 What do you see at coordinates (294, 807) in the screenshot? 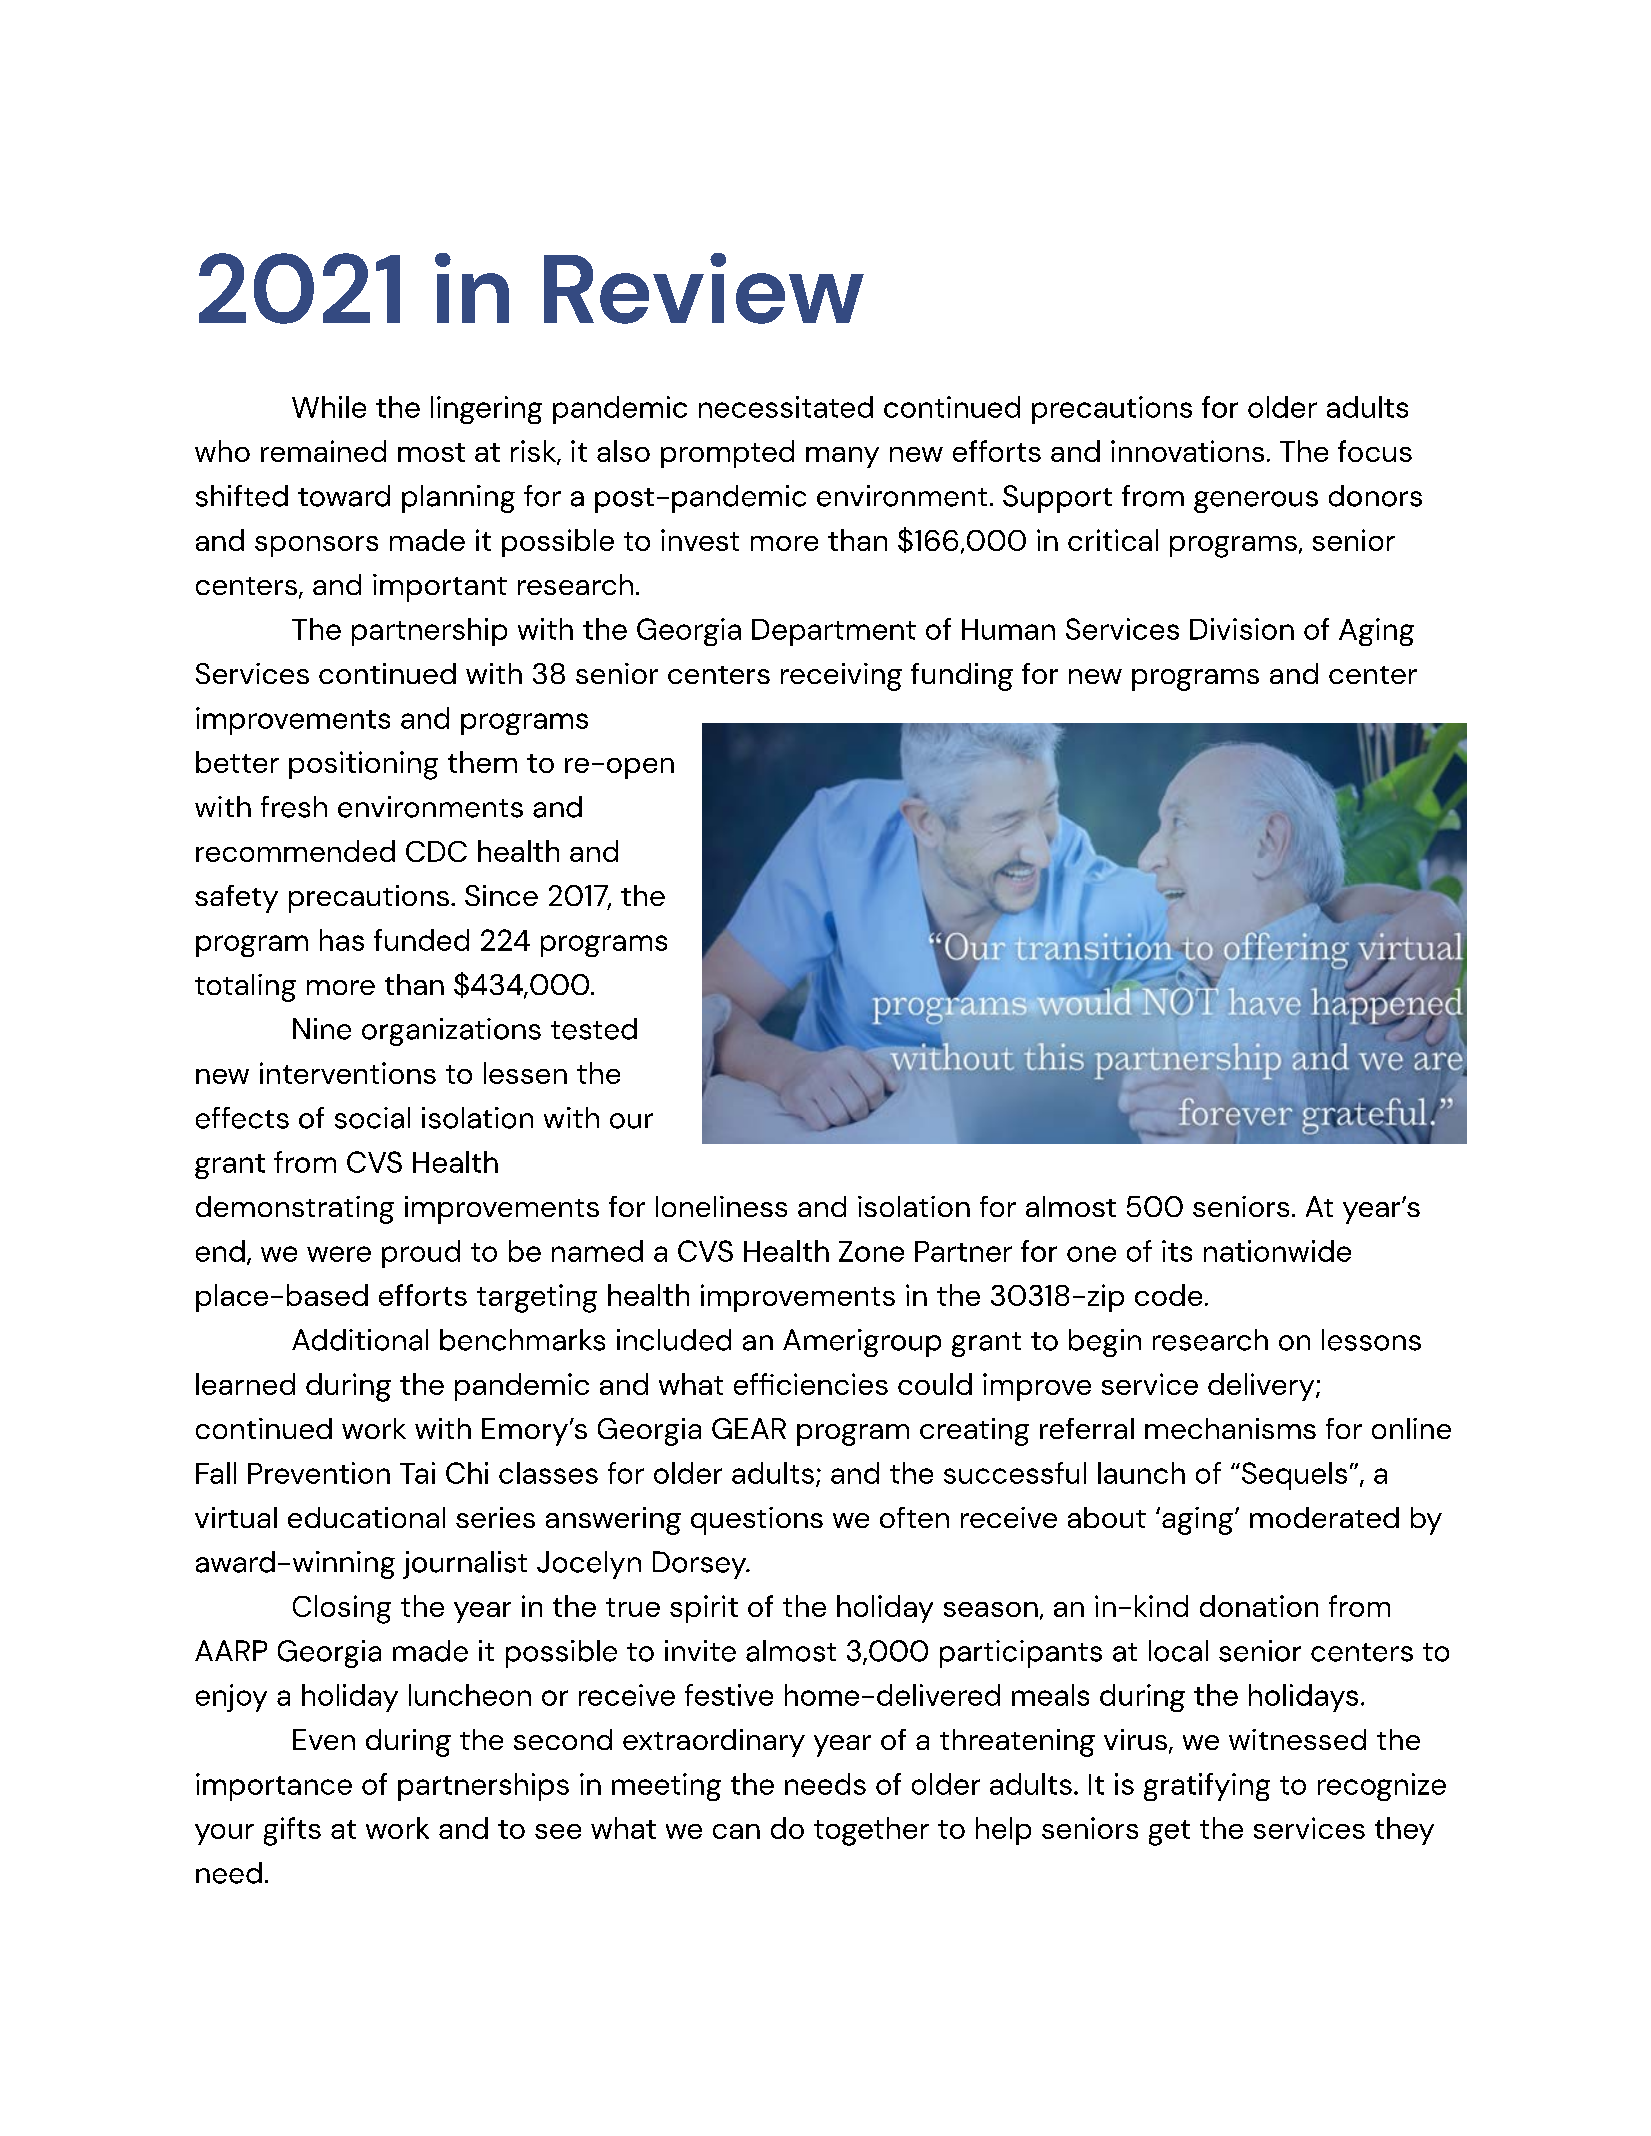
I see `fresh` at bounding box center [294, 807].
